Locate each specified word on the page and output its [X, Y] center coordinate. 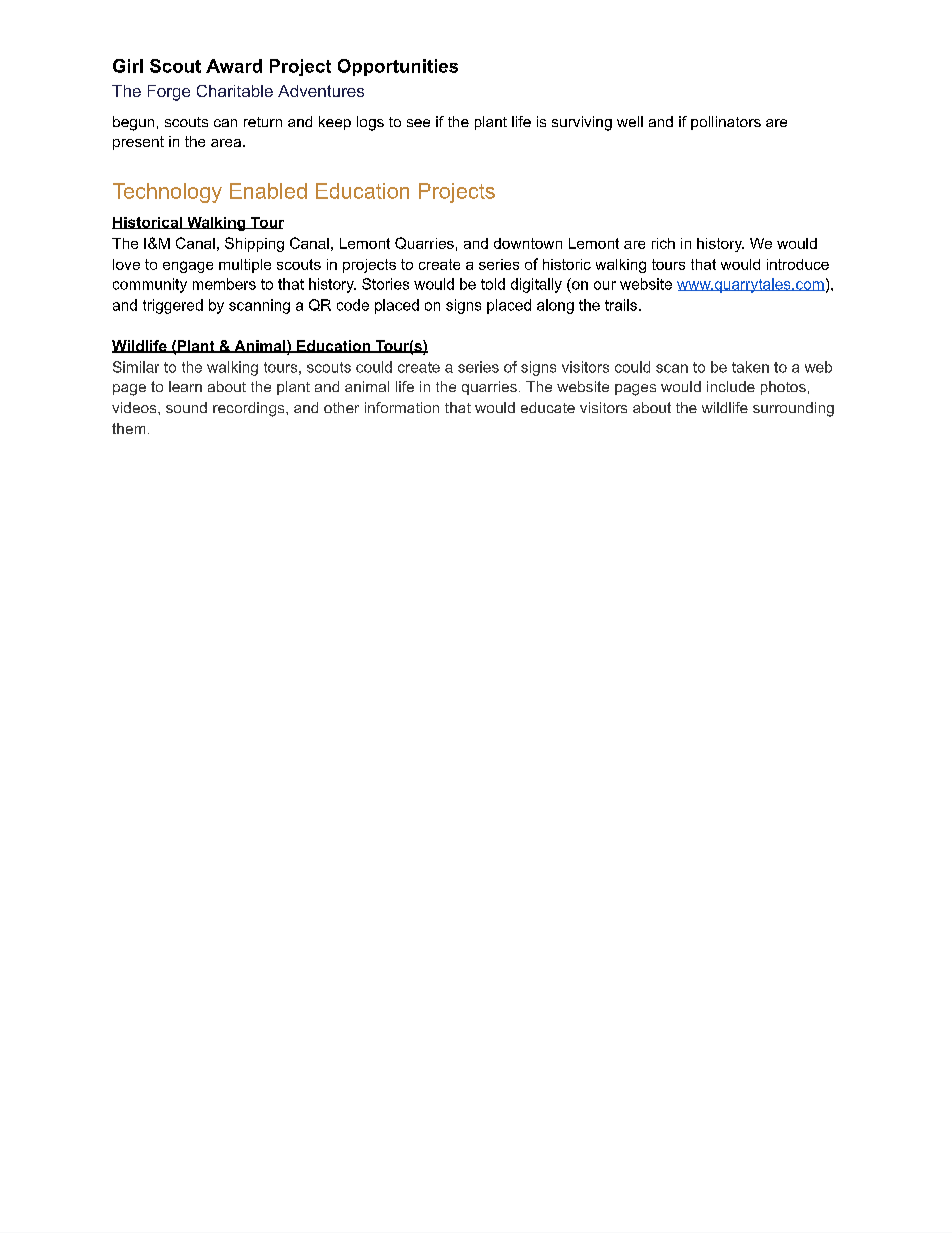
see [418, 123]
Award [234, 66]
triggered [173, 306]
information [402, 407]
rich [663, 243]
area [226, 143]
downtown [528, 243]
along [555, 306]
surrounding [793, 409]
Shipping [254, 244]
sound [186, 407]
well [630, 121]
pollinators [726, 123]
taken [750, 367]
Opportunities [398, 67]
